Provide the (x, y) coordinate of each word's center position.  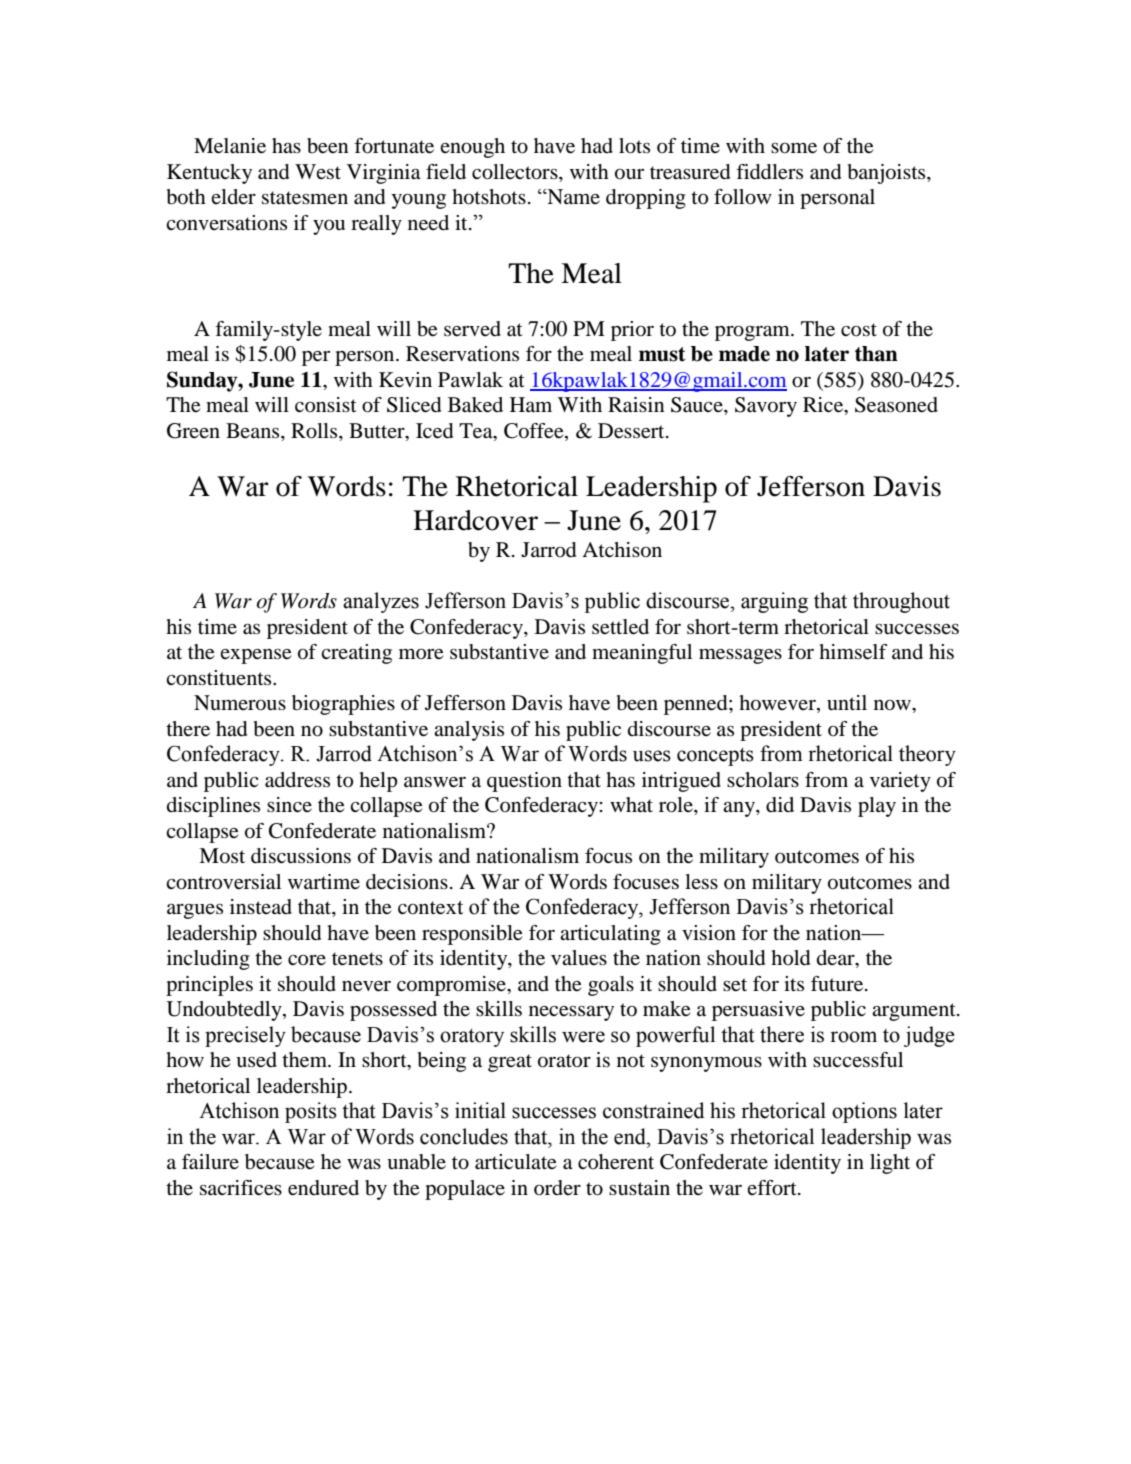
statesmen (305, 198)
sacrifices (241, 1188)
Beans (254, 430)
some (794, 148)
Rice (824, 406)
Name (572, 196)
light (890, 1164)
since (289, 804)
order (557, 1188)
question (524, 782)
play (877, 807)
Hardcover (475, 520)
